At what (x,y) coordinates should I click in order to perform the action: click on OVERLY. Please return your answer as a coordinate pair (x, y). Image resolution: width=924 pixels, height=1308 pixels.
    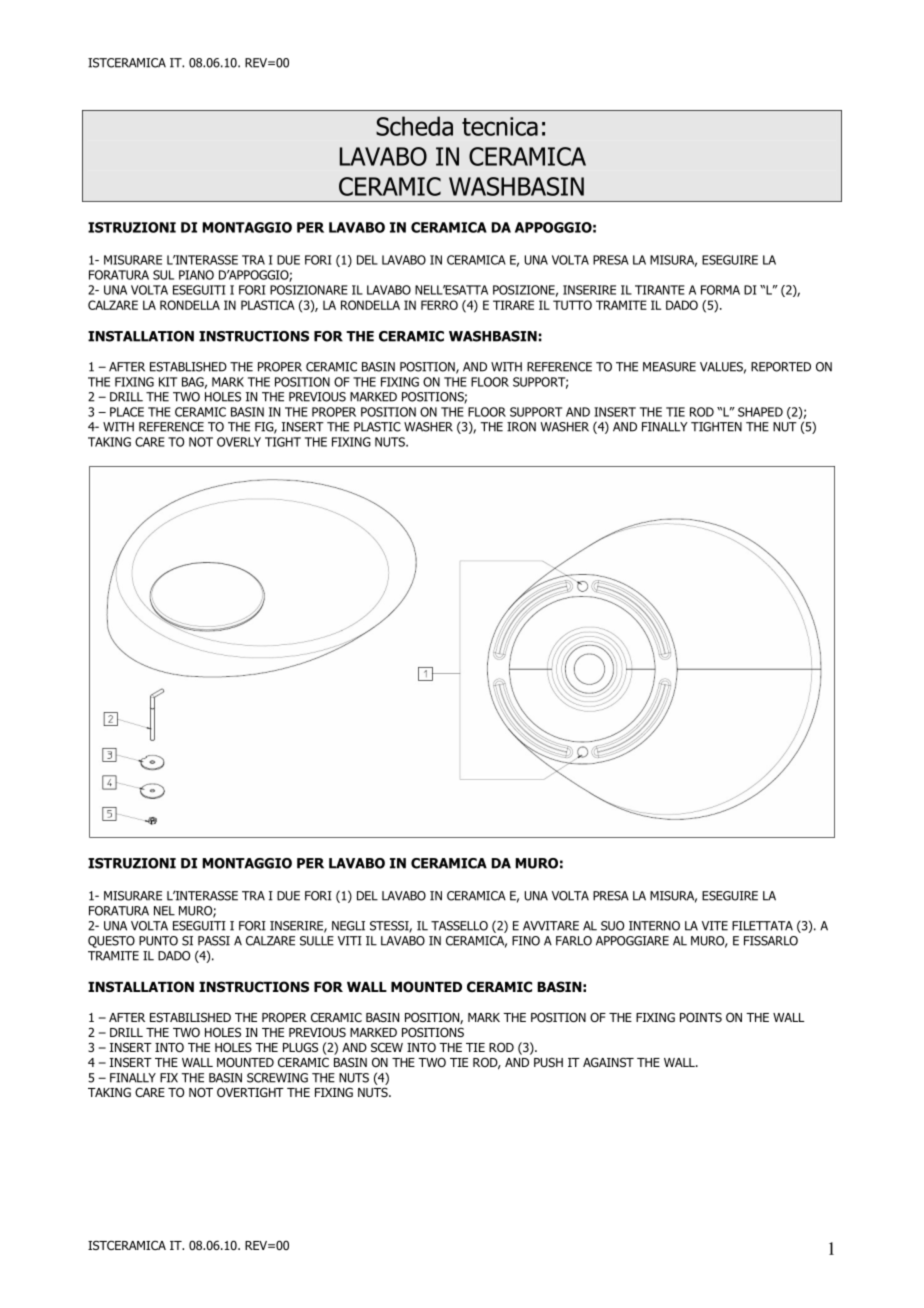
    Looking at the image, I should click on (239, 442).
